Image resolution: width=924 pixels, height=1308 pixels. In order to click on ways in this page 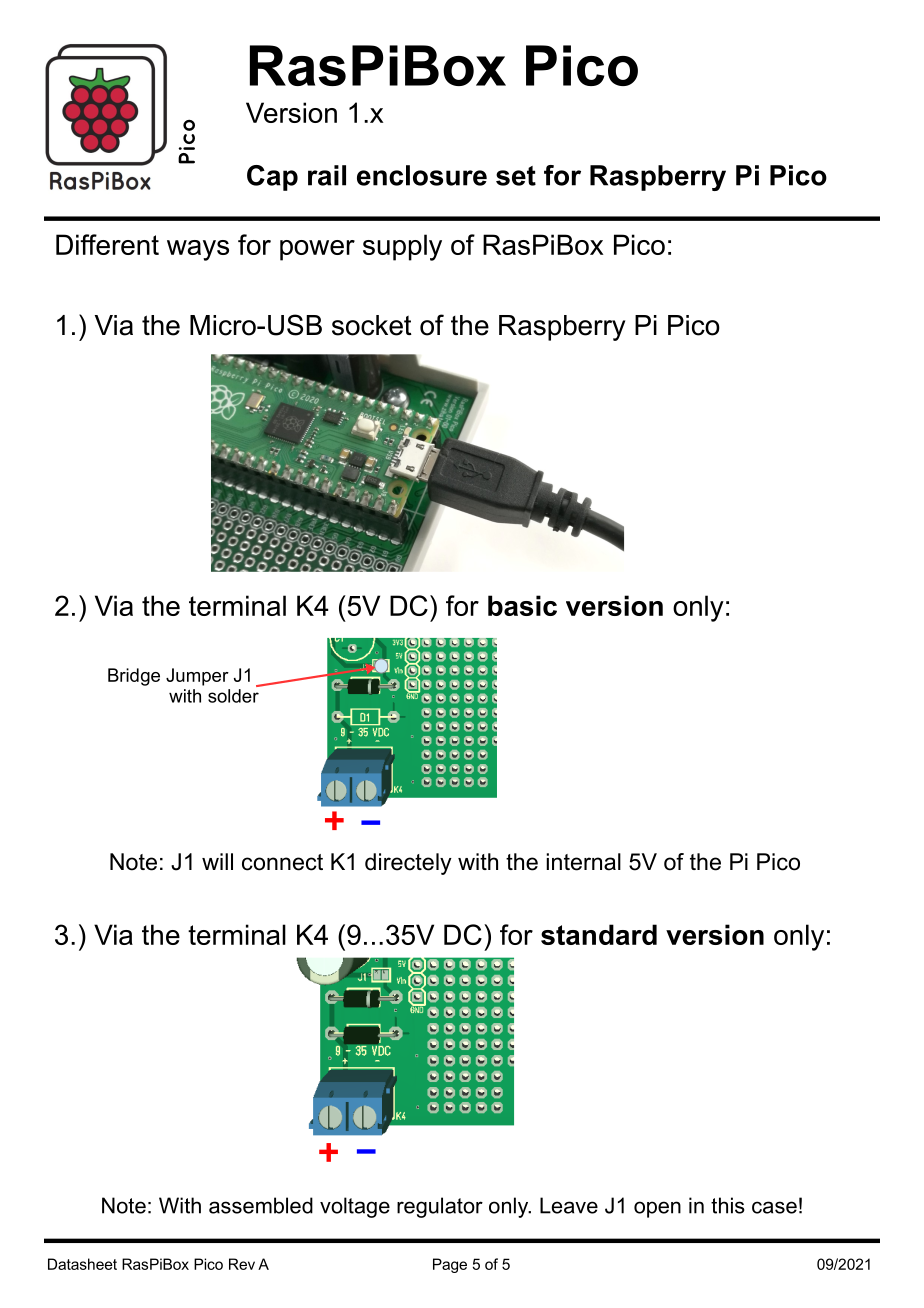, I will do `click(198, 250)`.
